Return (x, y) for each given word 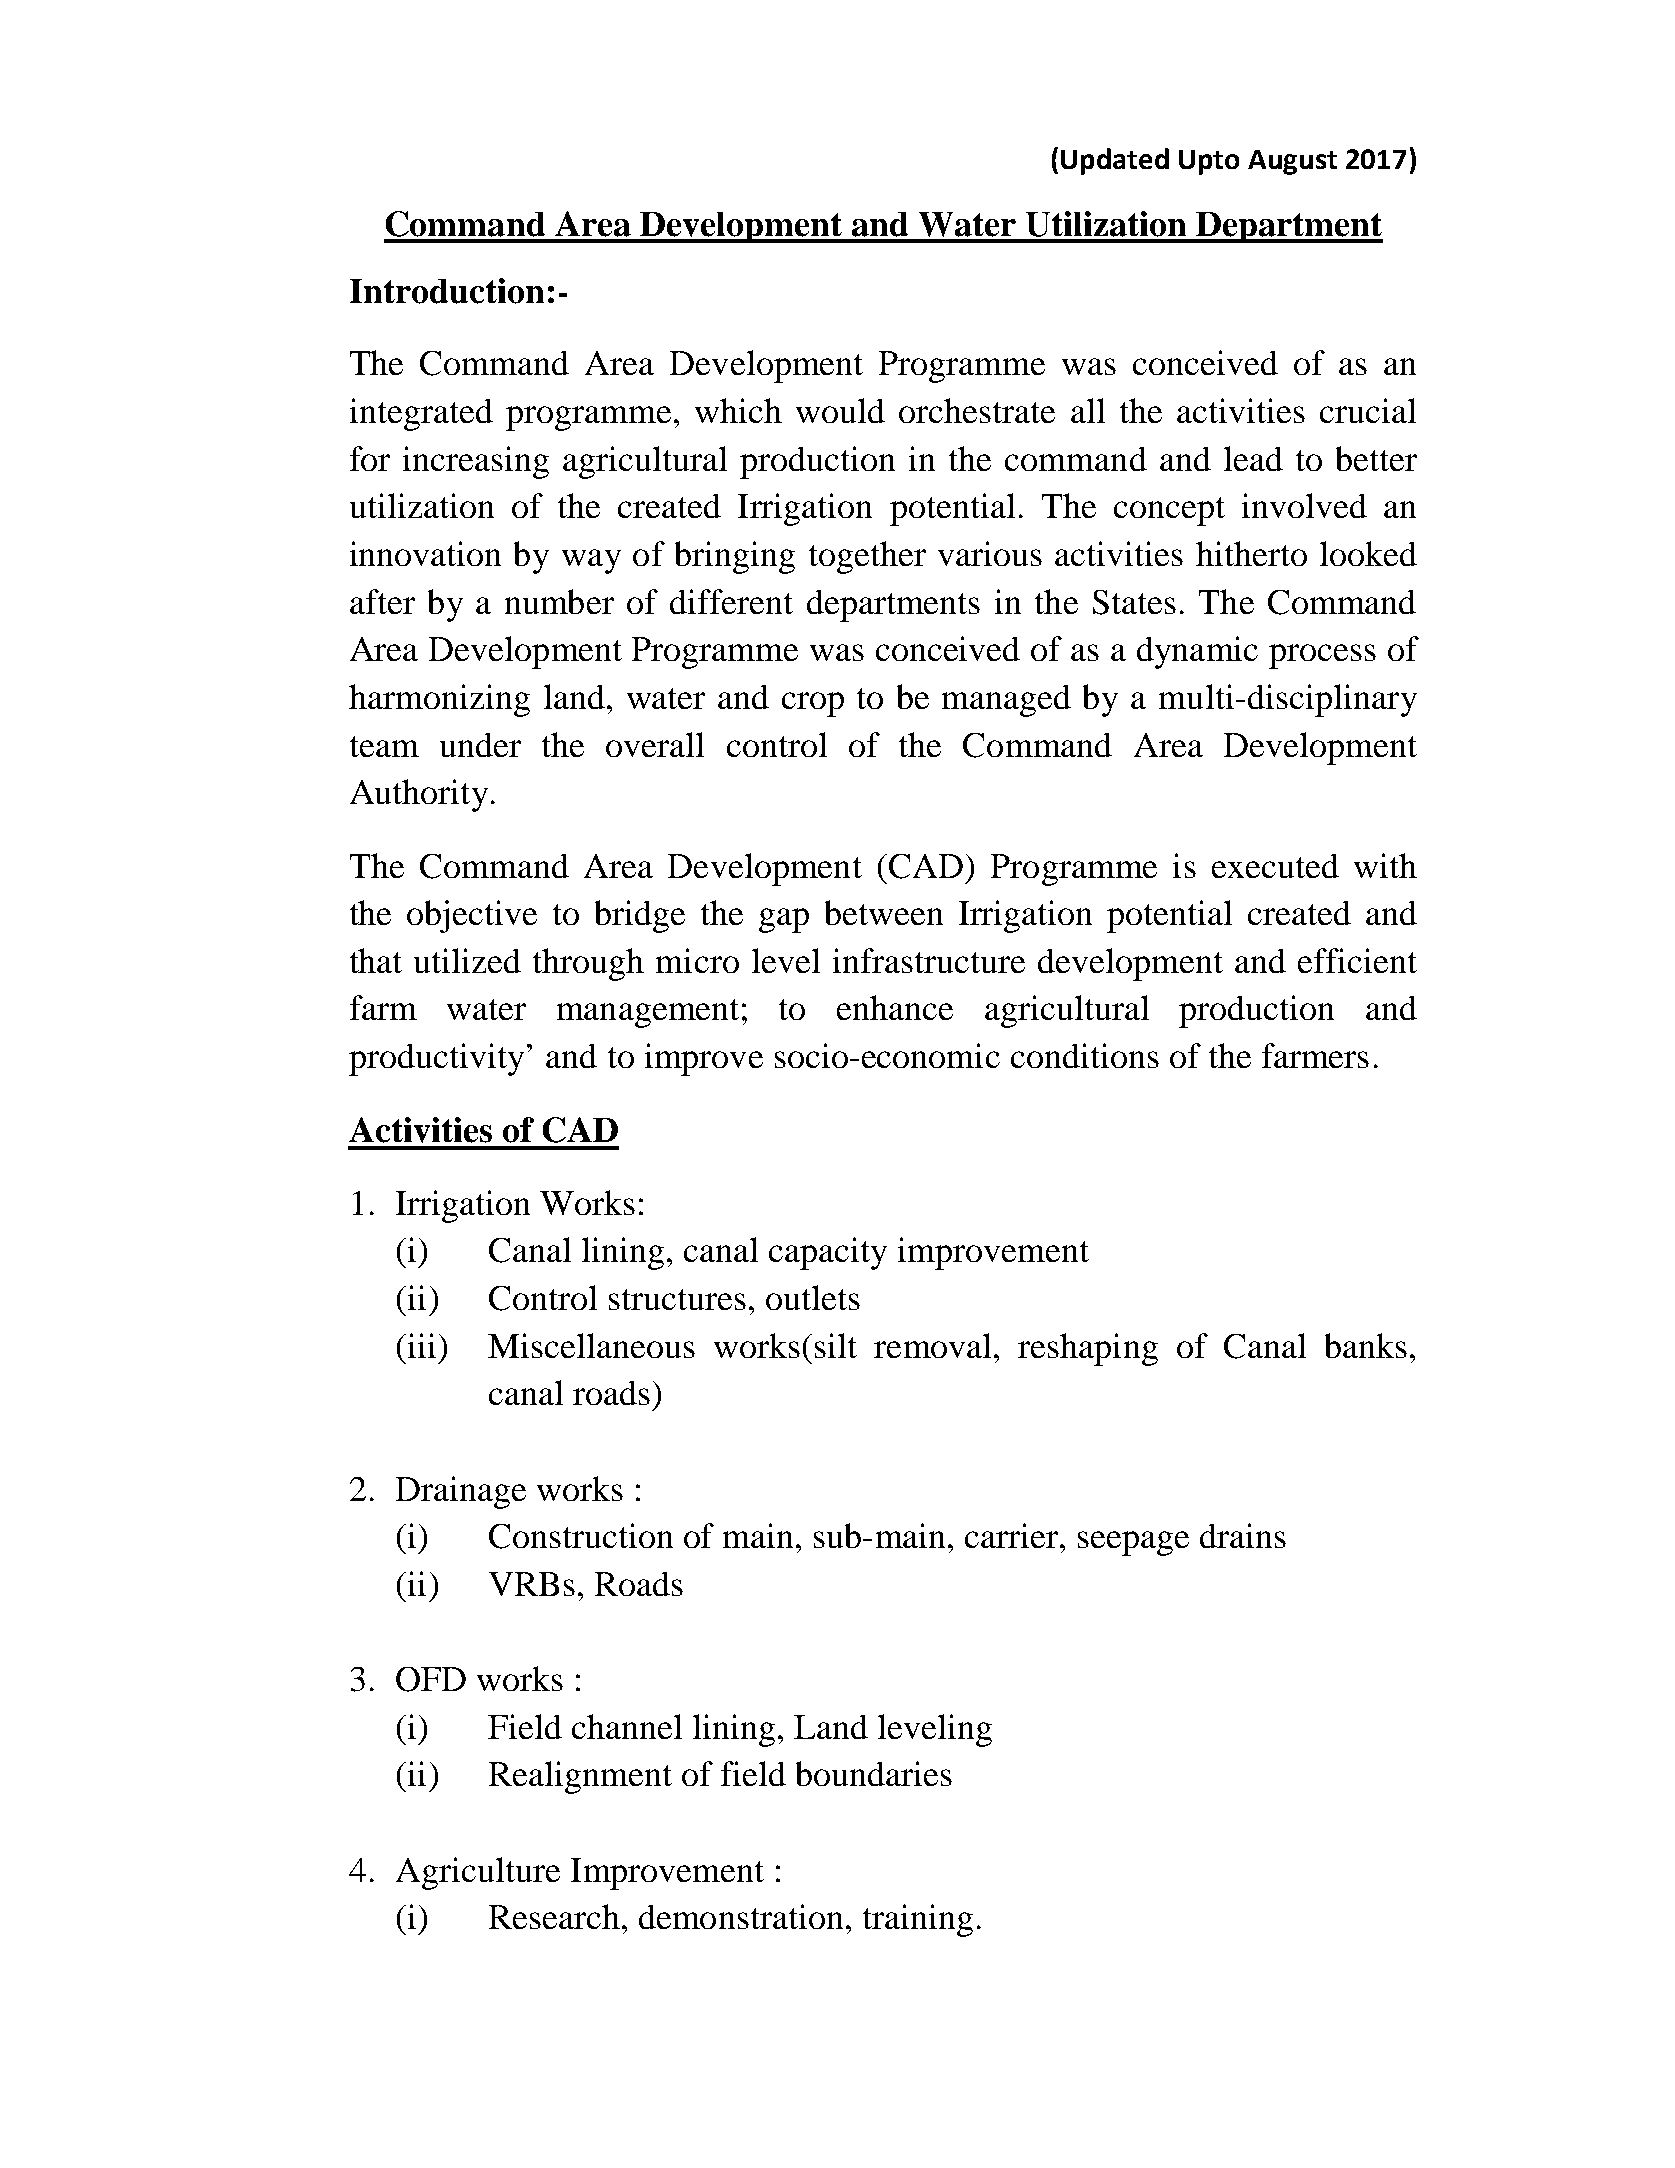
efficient (1357, 960)
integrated (421, 414)
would (840, 410)
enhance (895, 1007)
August (1292, 162)
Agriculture (478, 1873)
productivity (436, 1059)
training (918, 1920)
